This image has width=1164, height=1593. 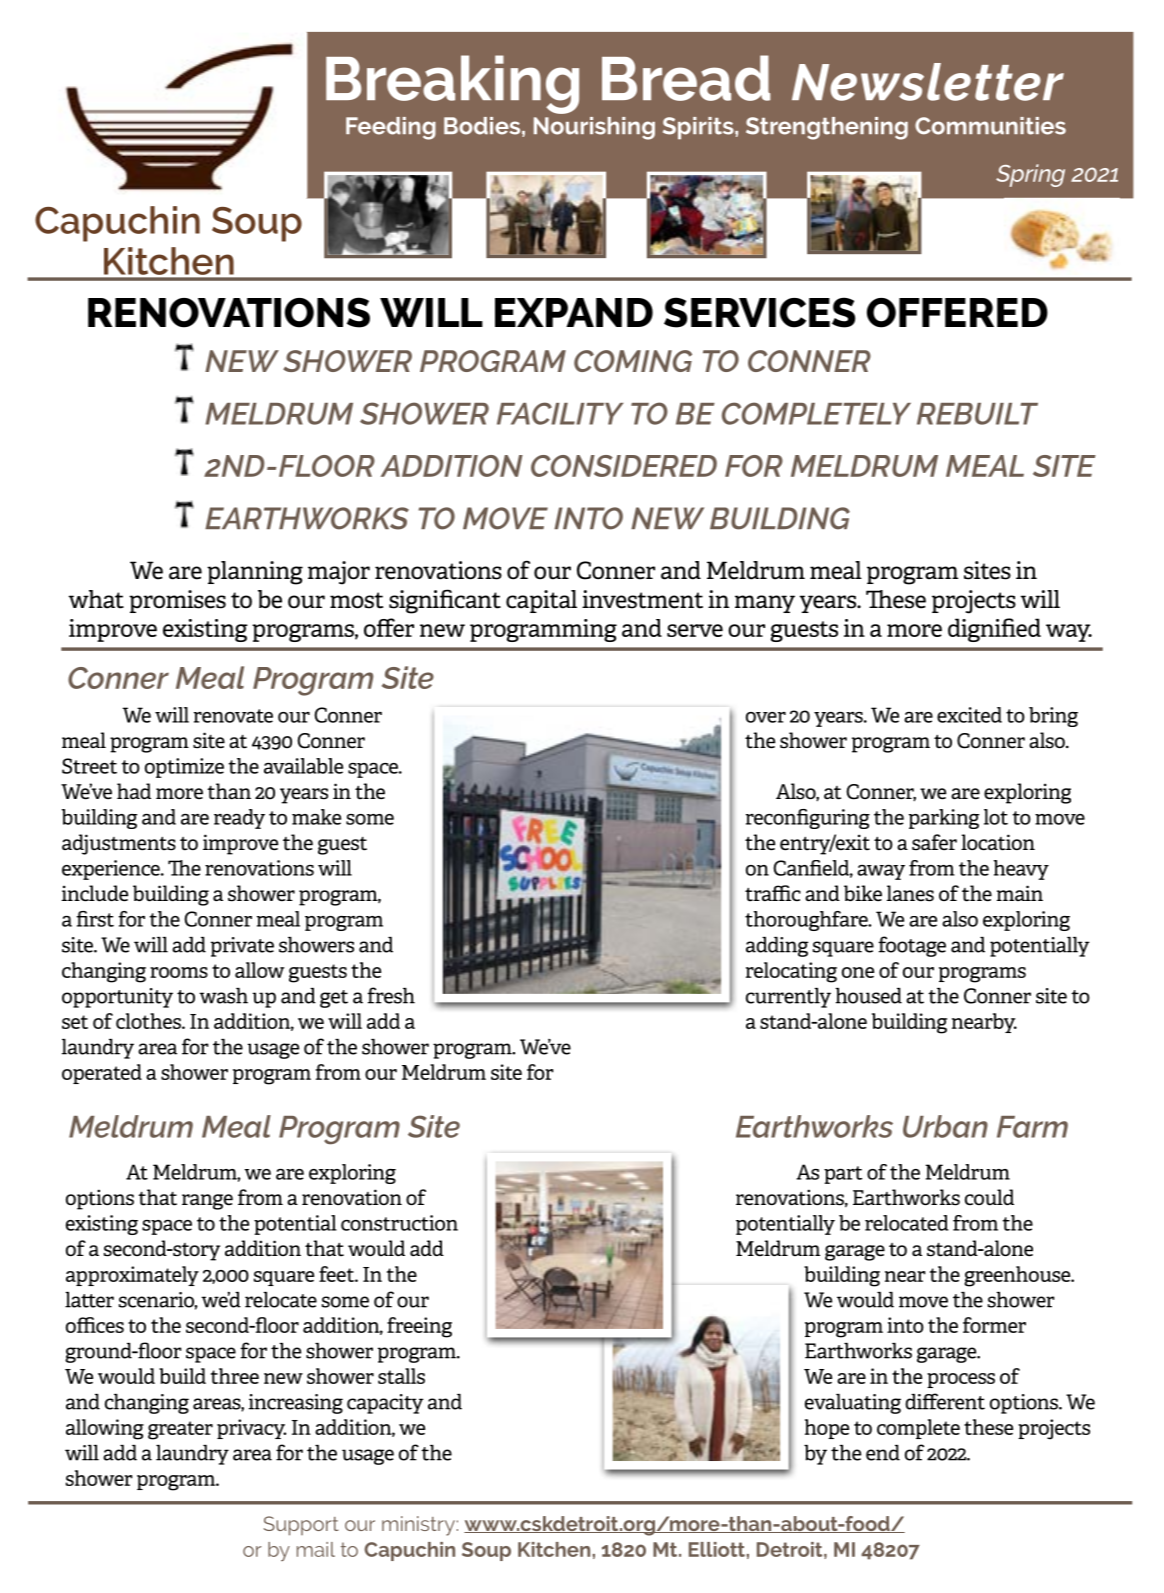 What do you see at coordinates (928, 82) in the image?
I see `Newsletter` at bounding box center [928, 82].
